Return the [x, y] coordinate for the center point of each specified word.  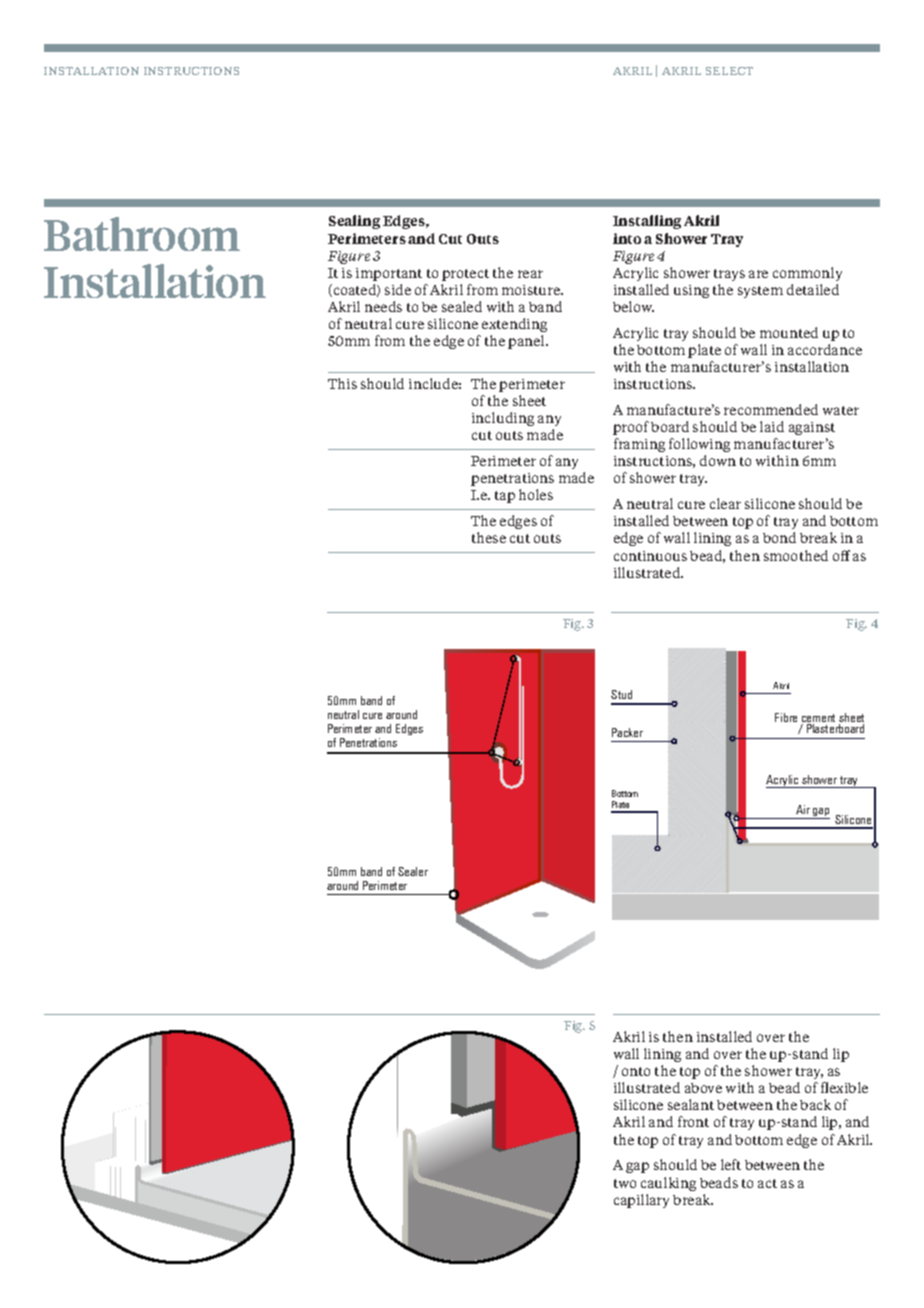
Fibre [786, 717]
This [342, 383]
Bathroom [142, 234]
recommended [771, 409]
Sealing [354, 222]
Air [803, 809]
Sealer [413, 871]
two [625, 1183]
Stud [621, 694]
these [489, 537]
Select [729, 71]
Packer [627, 732]
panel [527, 342]
